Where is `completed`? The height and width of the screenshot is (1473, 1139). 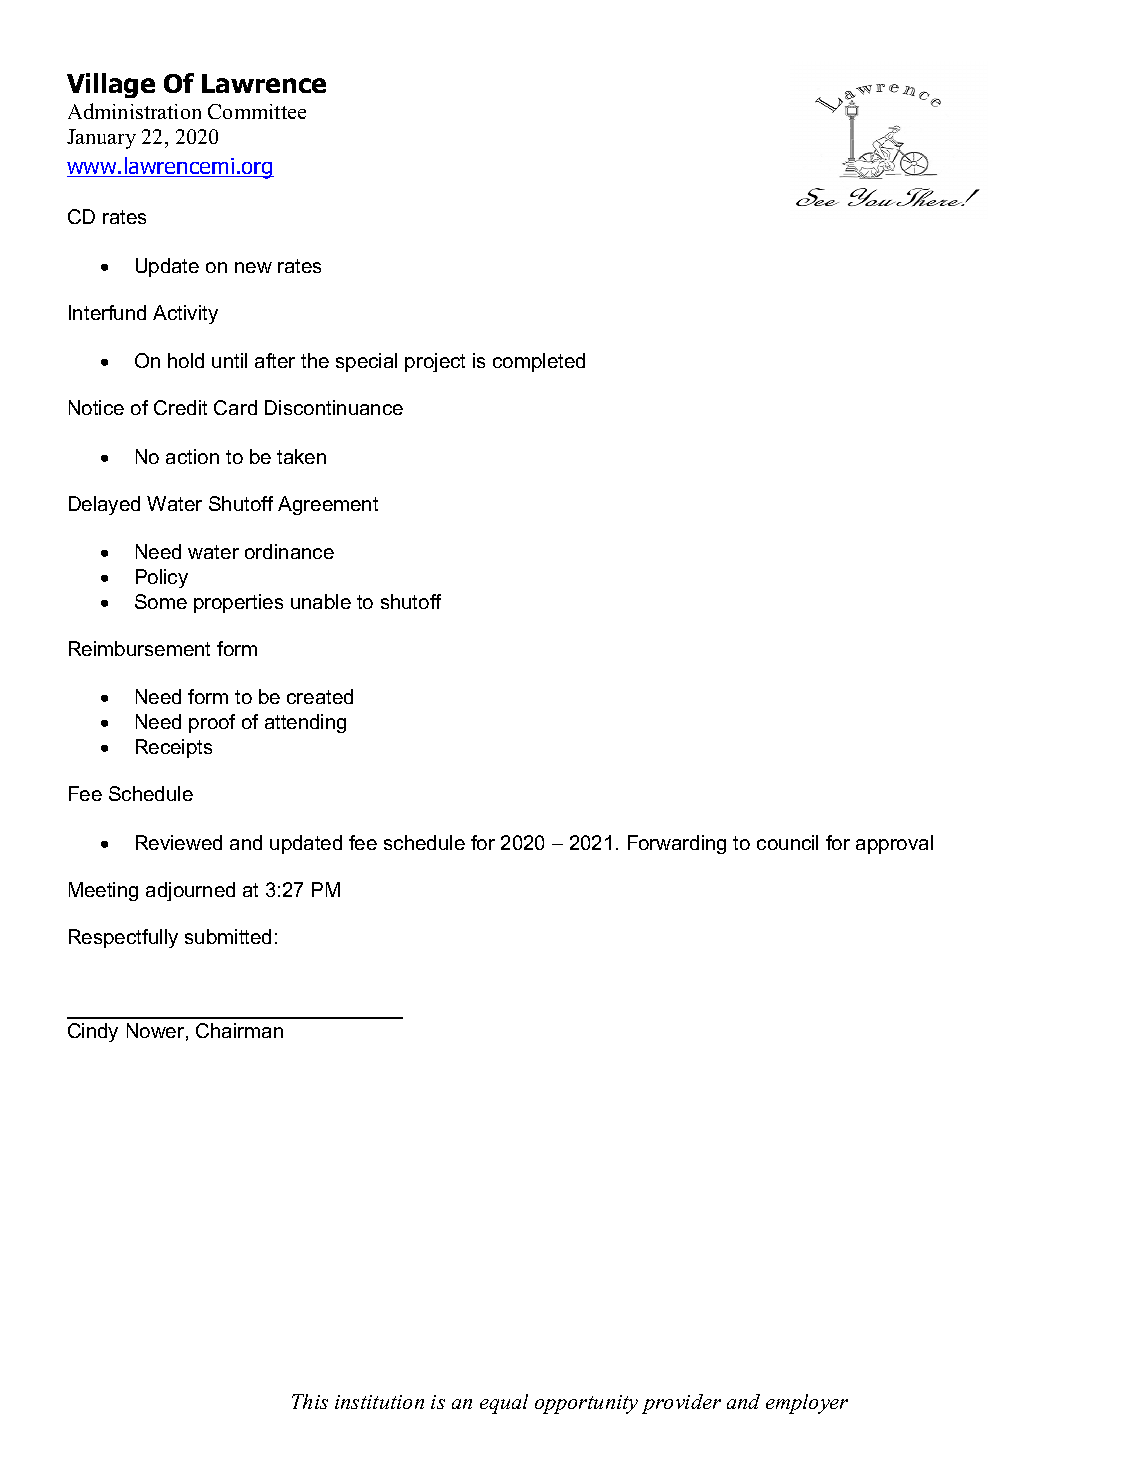 completed is located at coordinates (539, 362).
